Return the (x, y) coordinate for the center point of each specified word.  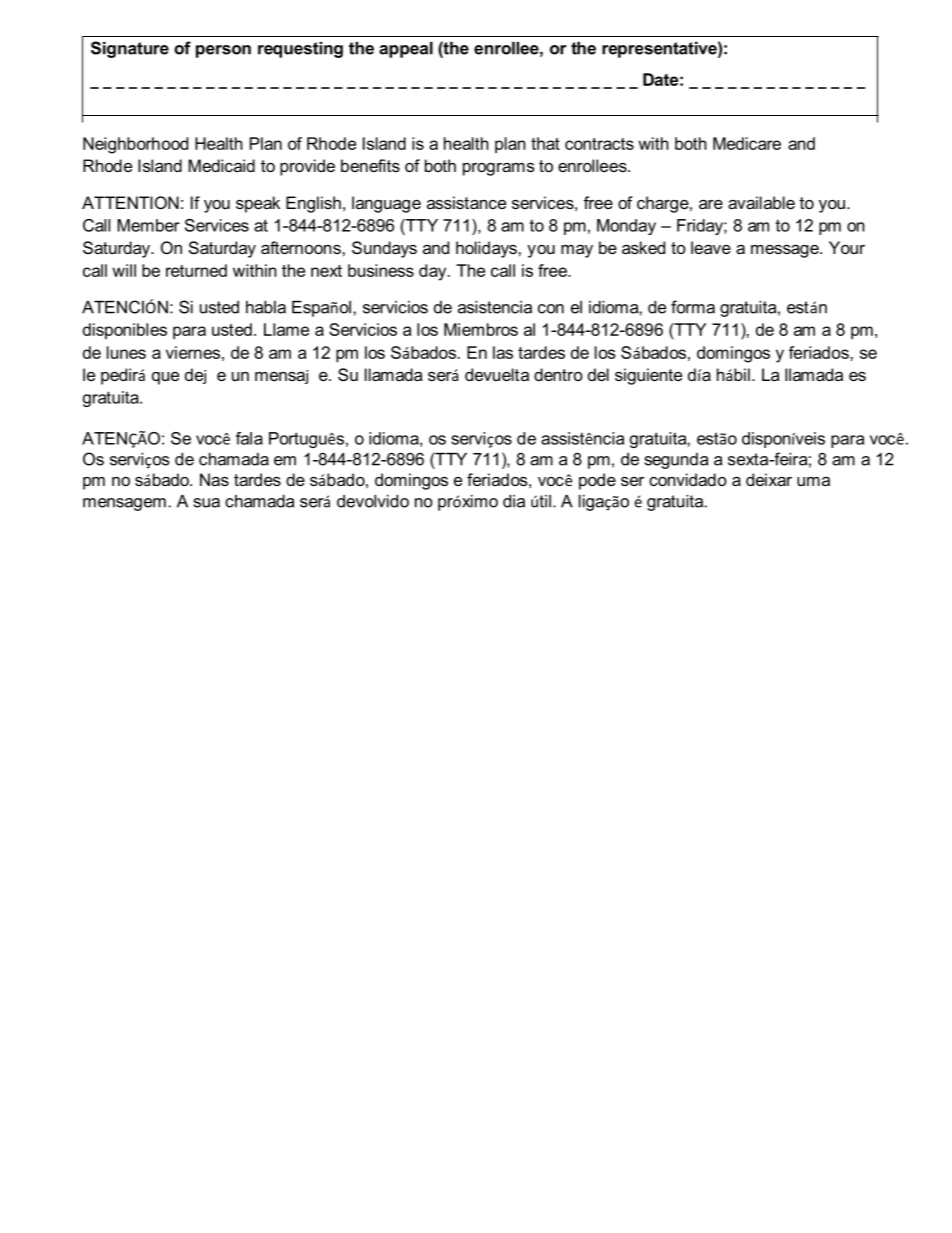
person (223, 51)
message (786, 251)
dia (514, 501)
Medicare (747, 143)
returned (196, 270)
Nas (214, 479)
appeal (406, 50)
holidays (487, 249)
